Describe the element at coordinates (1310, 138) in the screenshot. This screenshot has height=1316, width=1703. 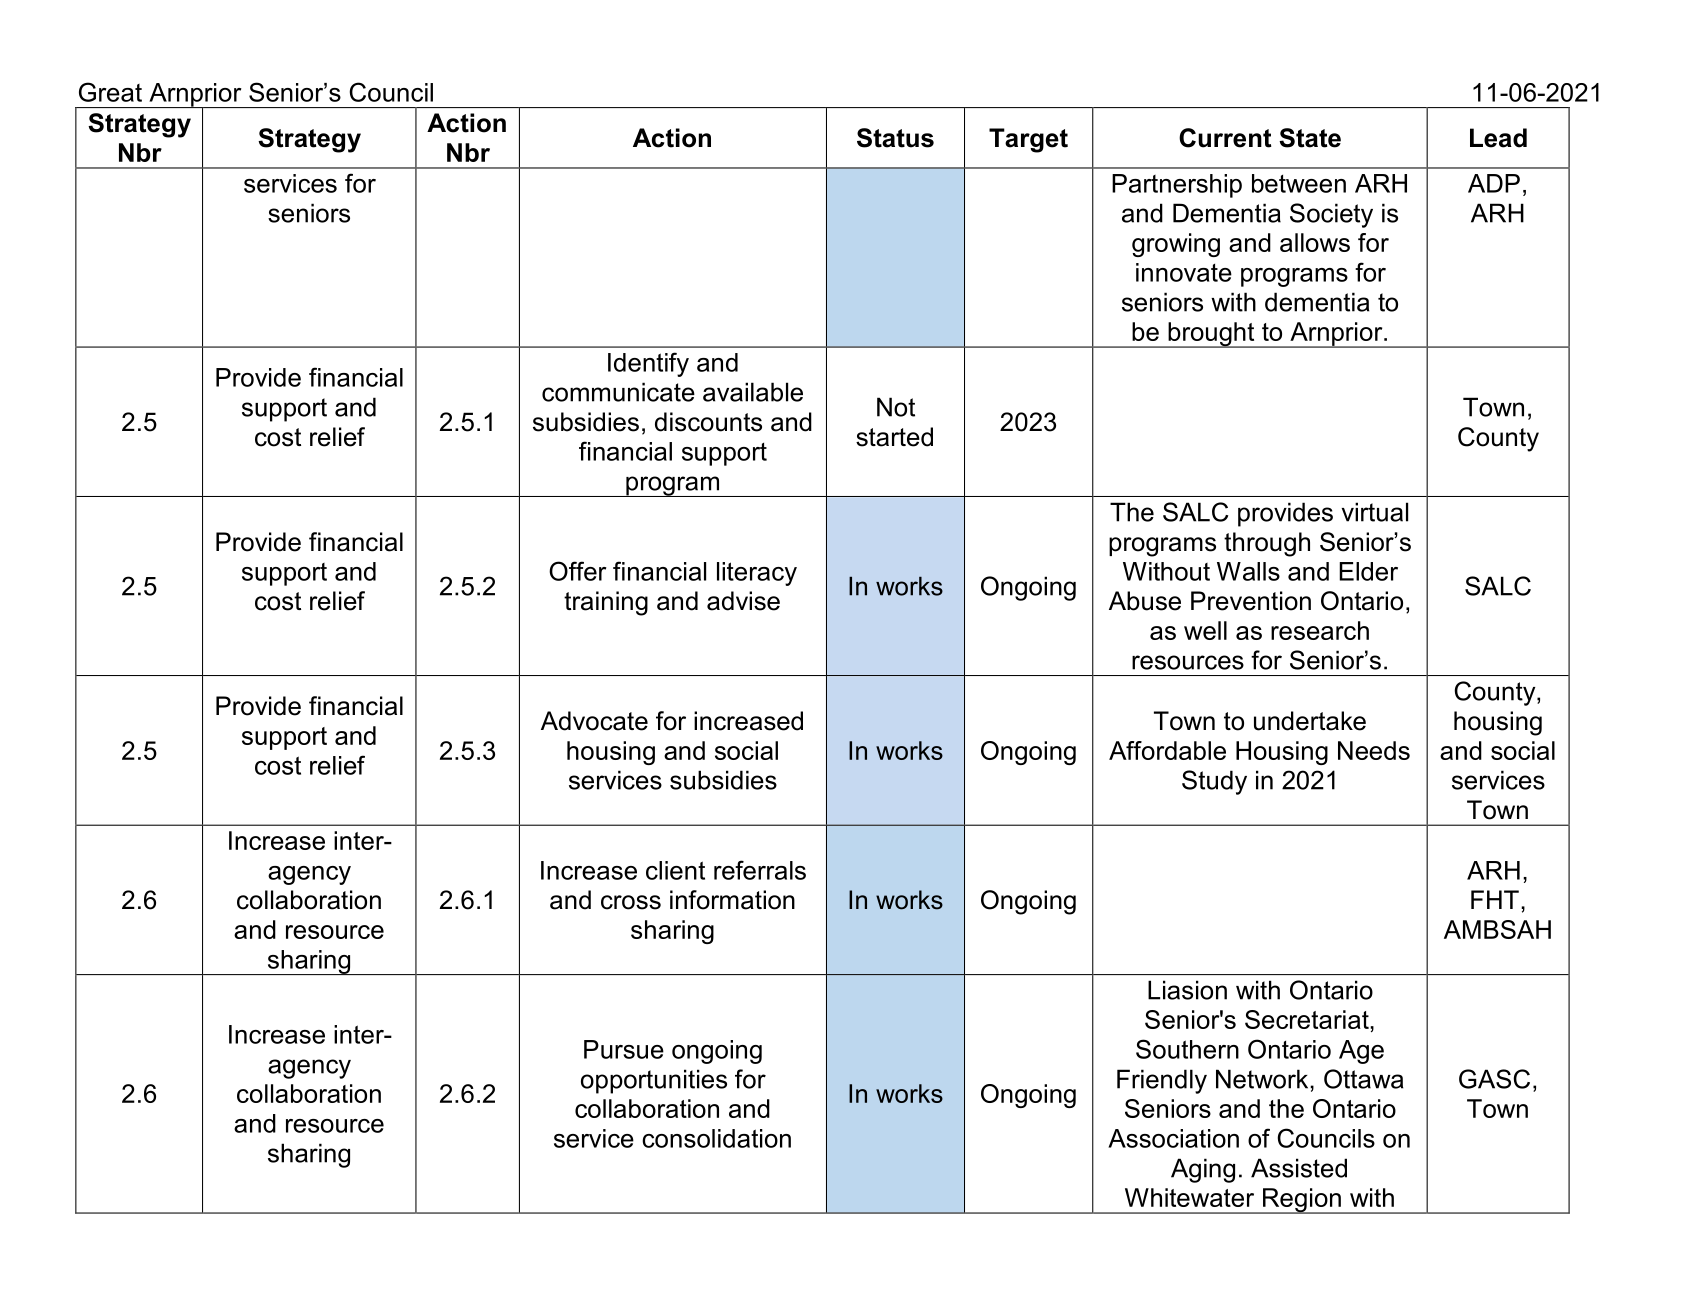
I see `State` at that location.
